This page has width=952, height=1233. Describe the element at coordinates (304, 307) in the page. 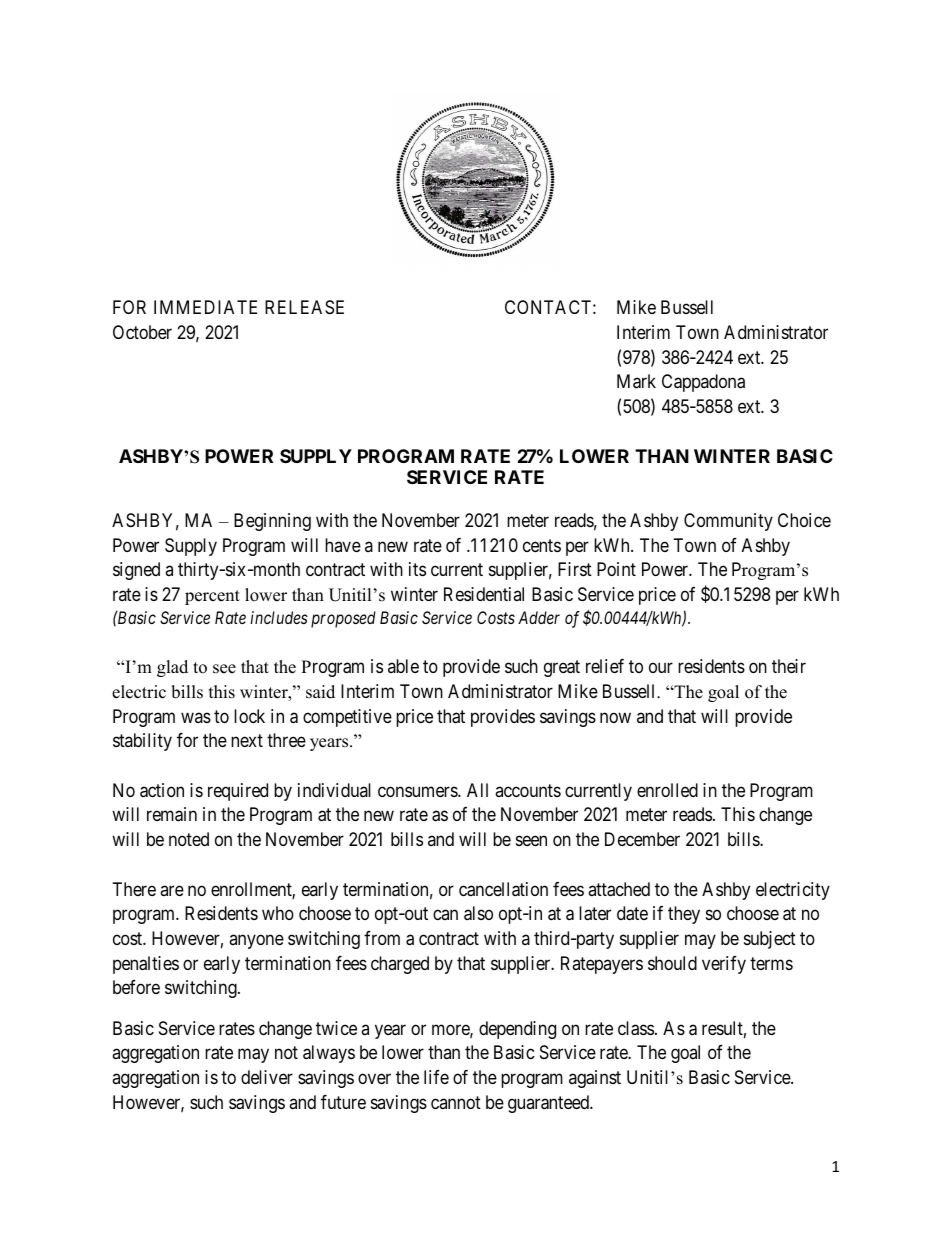

I see `RELEASE` at that location.
